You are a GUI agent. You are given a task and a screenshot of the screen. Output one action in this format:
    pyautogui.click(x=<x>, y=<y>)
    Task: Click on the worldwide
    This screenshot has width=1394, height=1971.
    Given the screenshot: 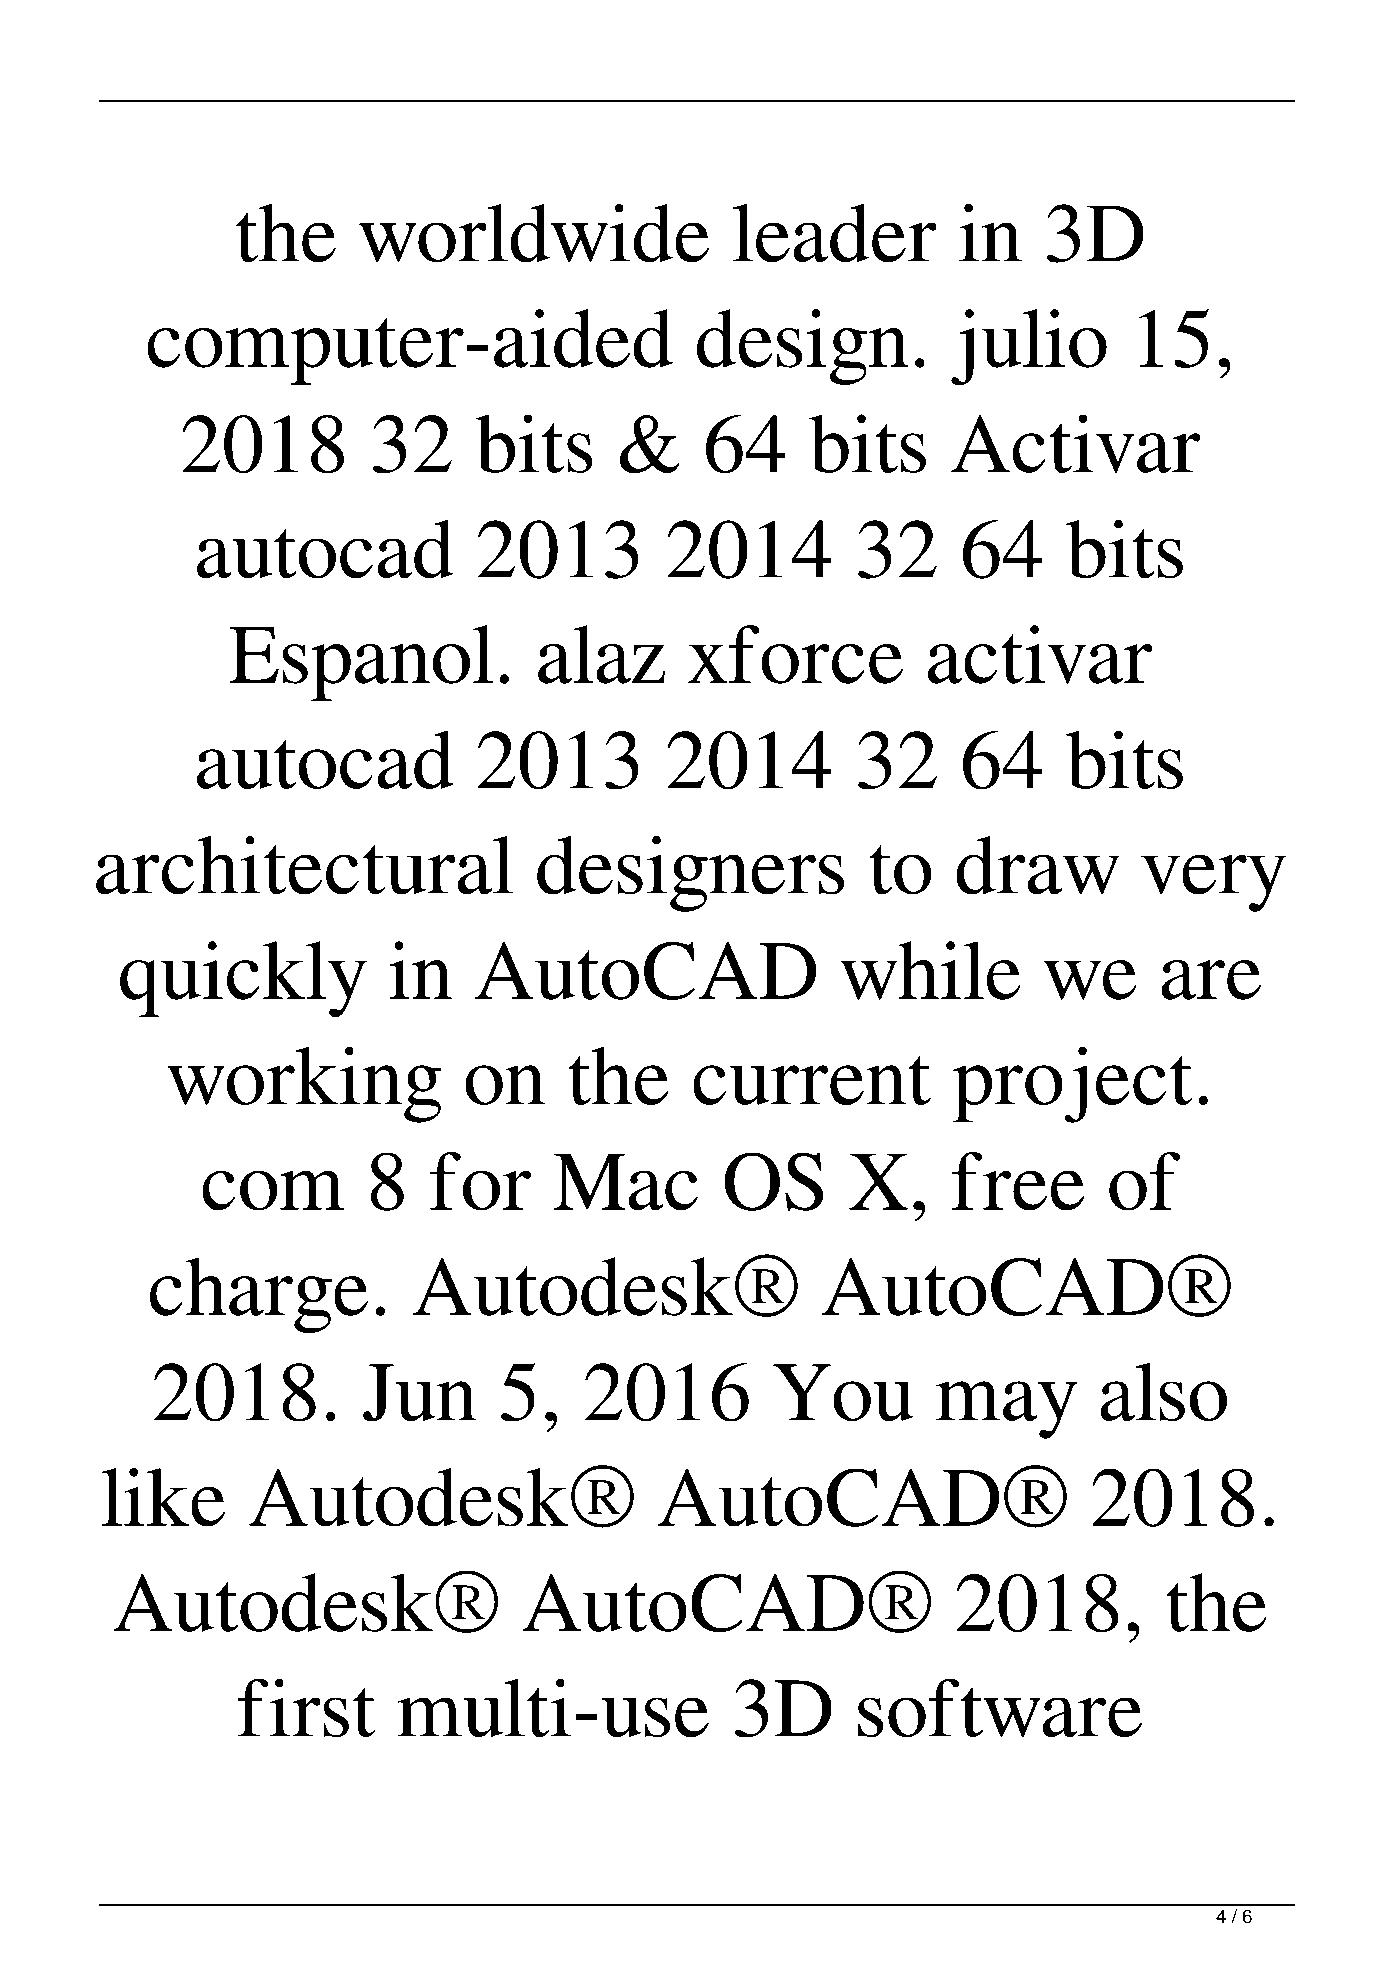 What is the action you would take?
    pyautogui.click(x=534, y=233)
